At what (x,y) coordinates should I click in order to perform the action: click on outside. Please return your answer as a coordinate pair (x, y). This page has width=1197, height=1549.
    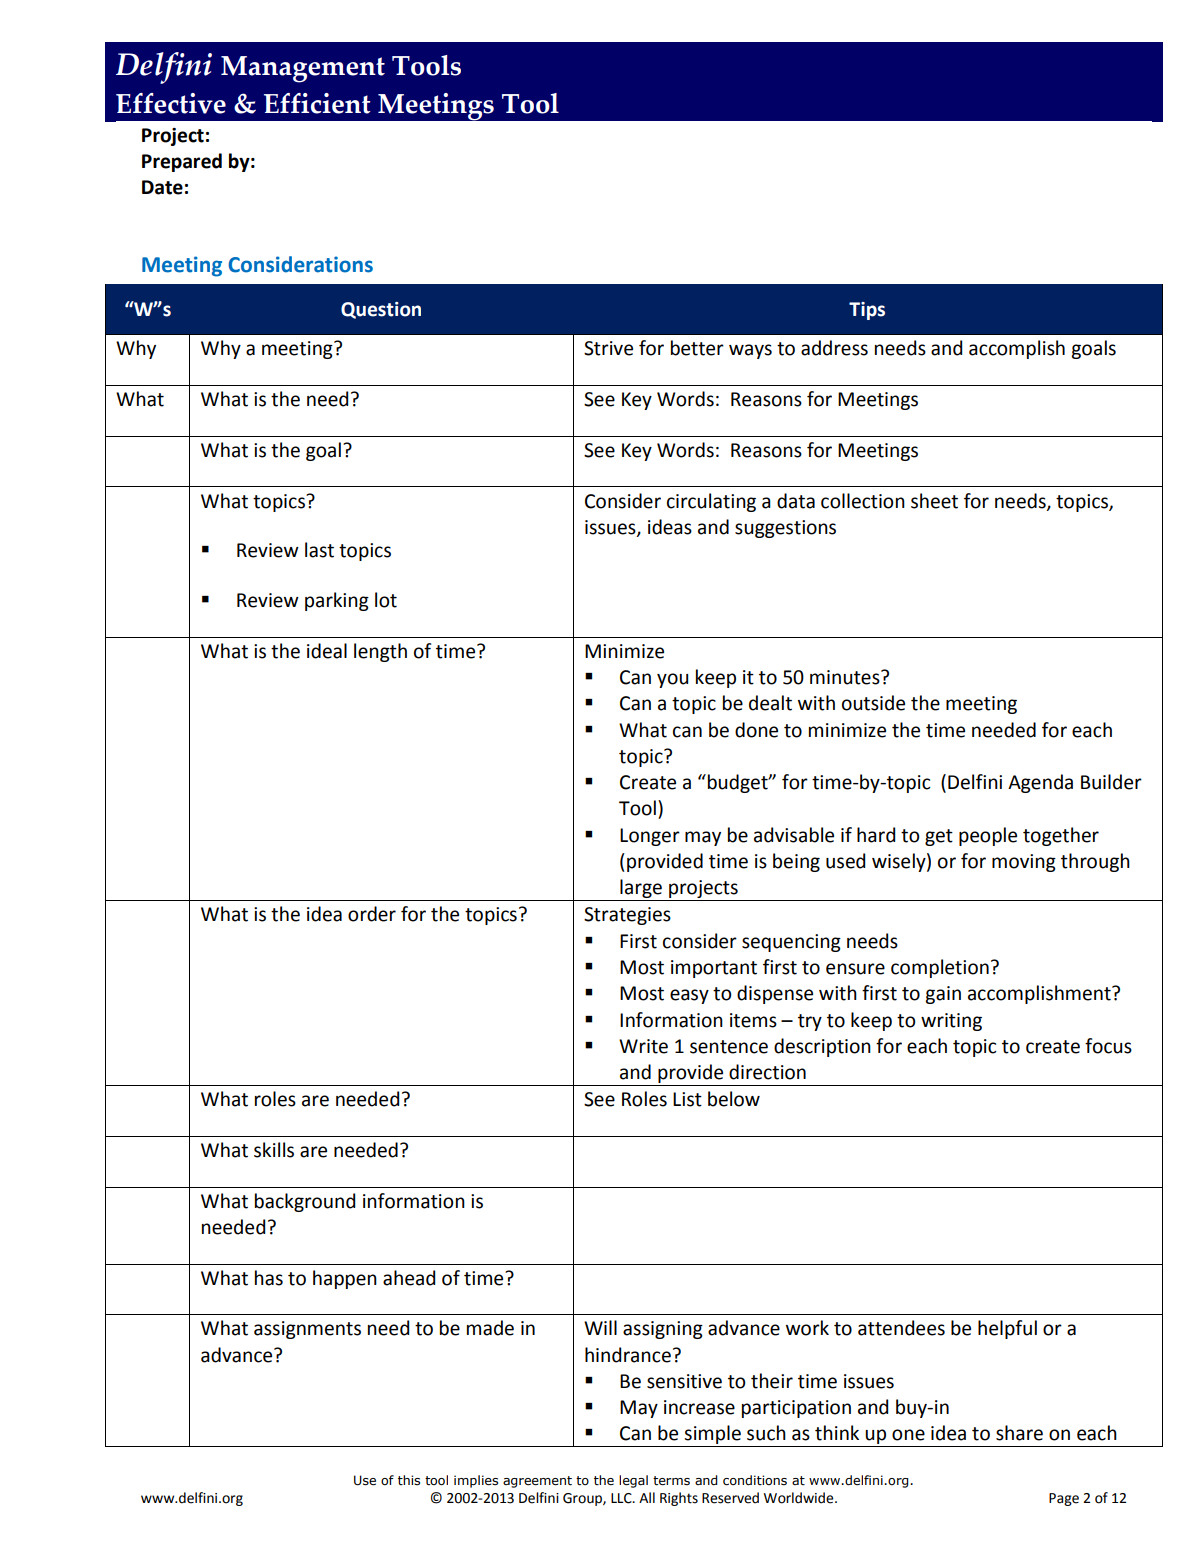
    Looking at the image, I should click on (873, 703).
